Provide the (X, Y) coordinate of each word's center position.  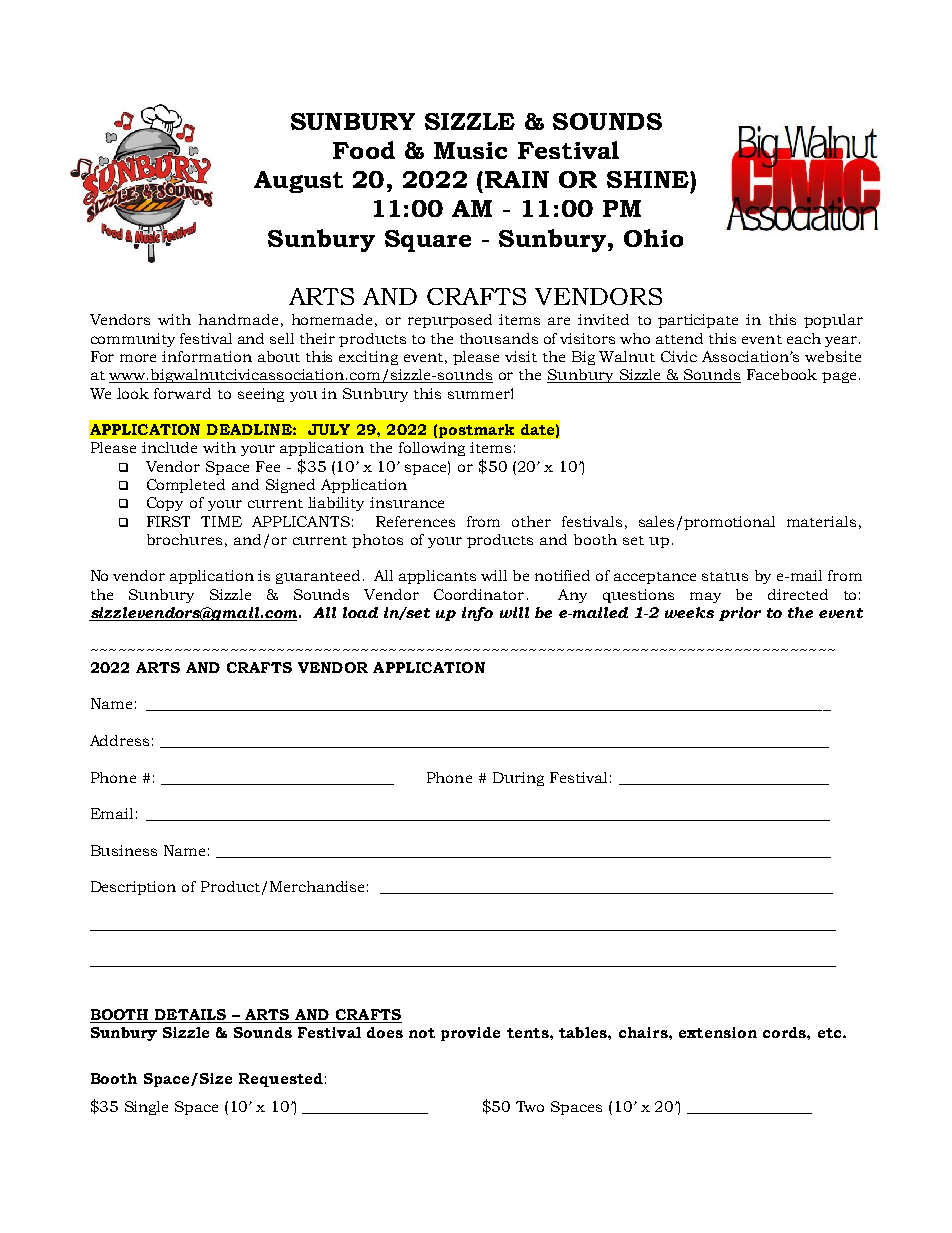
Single (146, 1108)
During (518, 779)
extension (718, 1032)
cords (785, 1032)
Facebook (782, 374)
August (298, 182)
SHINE (649, 179)
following (432, 449)
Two (530, 1106)
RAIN (517, 179)
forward (182, 393)
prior (740, 614)
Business (124, 850)
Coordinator (479, 594)
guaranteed (318, 577)
